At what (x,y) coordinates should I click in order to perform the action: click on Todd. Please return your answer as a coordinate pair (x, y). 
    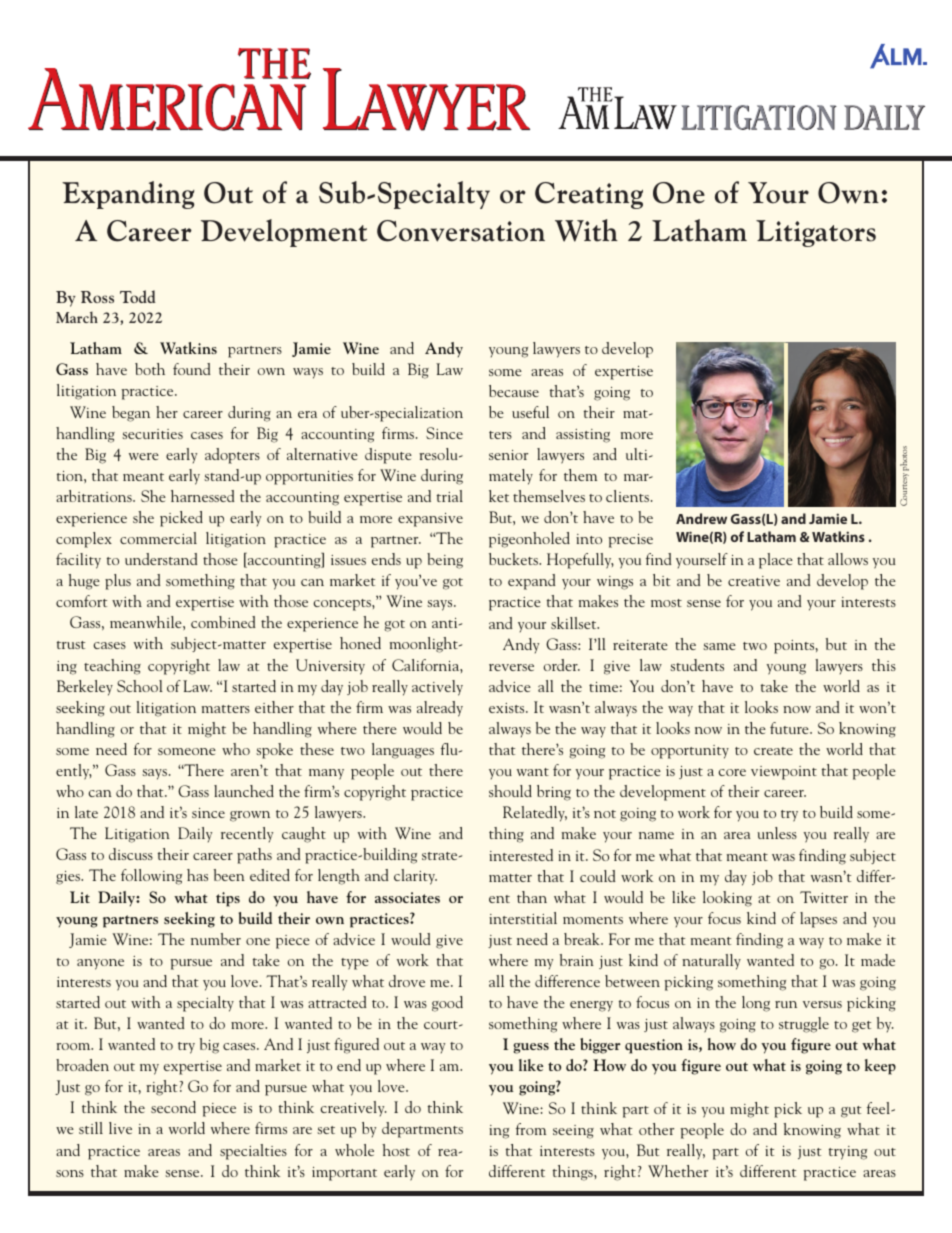
    Looking at the image, I should click on (138, 296).
